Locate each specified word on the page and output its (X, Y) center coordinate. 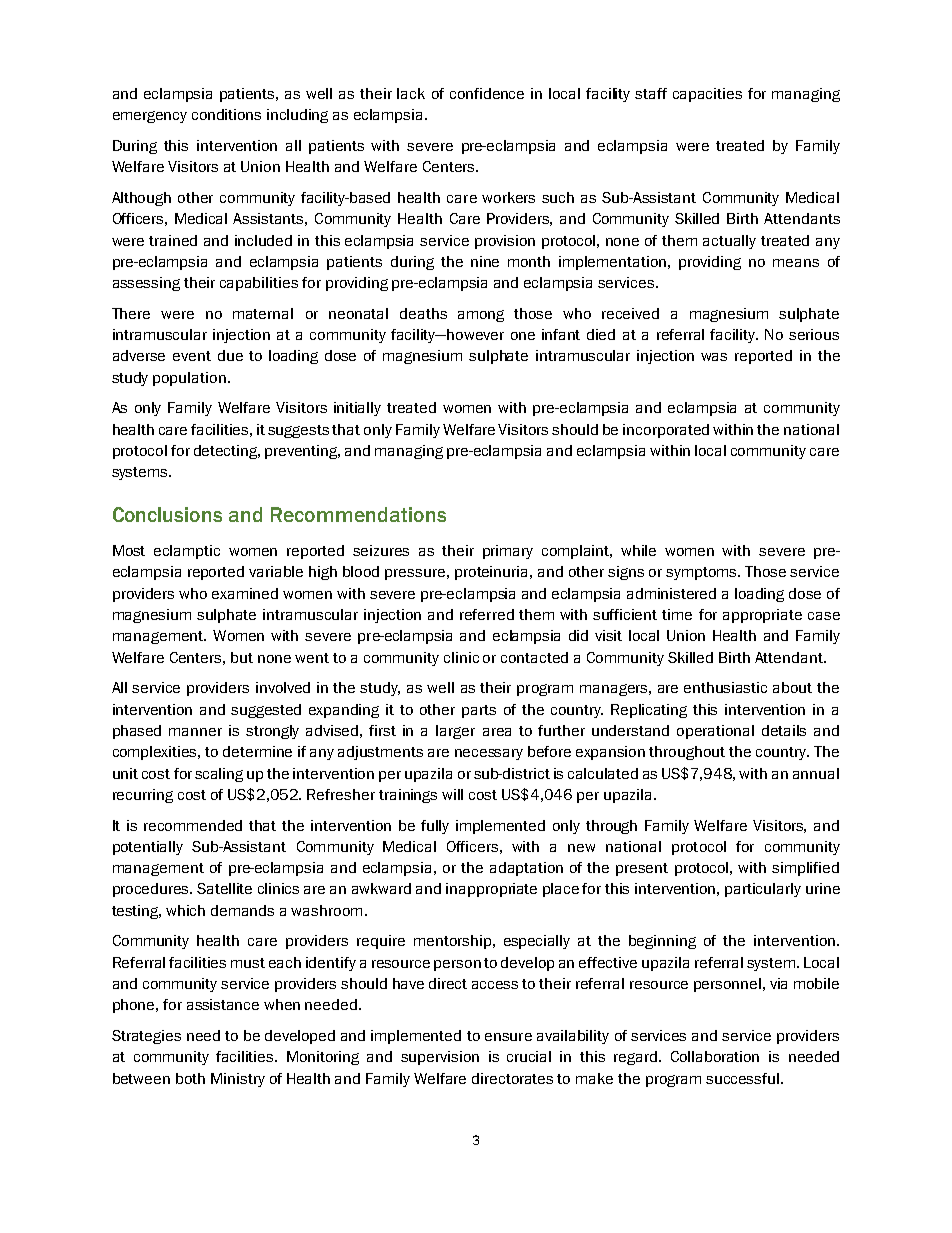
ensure (508, 1037)
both (190, 1078)
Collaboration (715, 1056)
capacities (707, 95)
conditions (226, 114)
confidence (487, 93)
